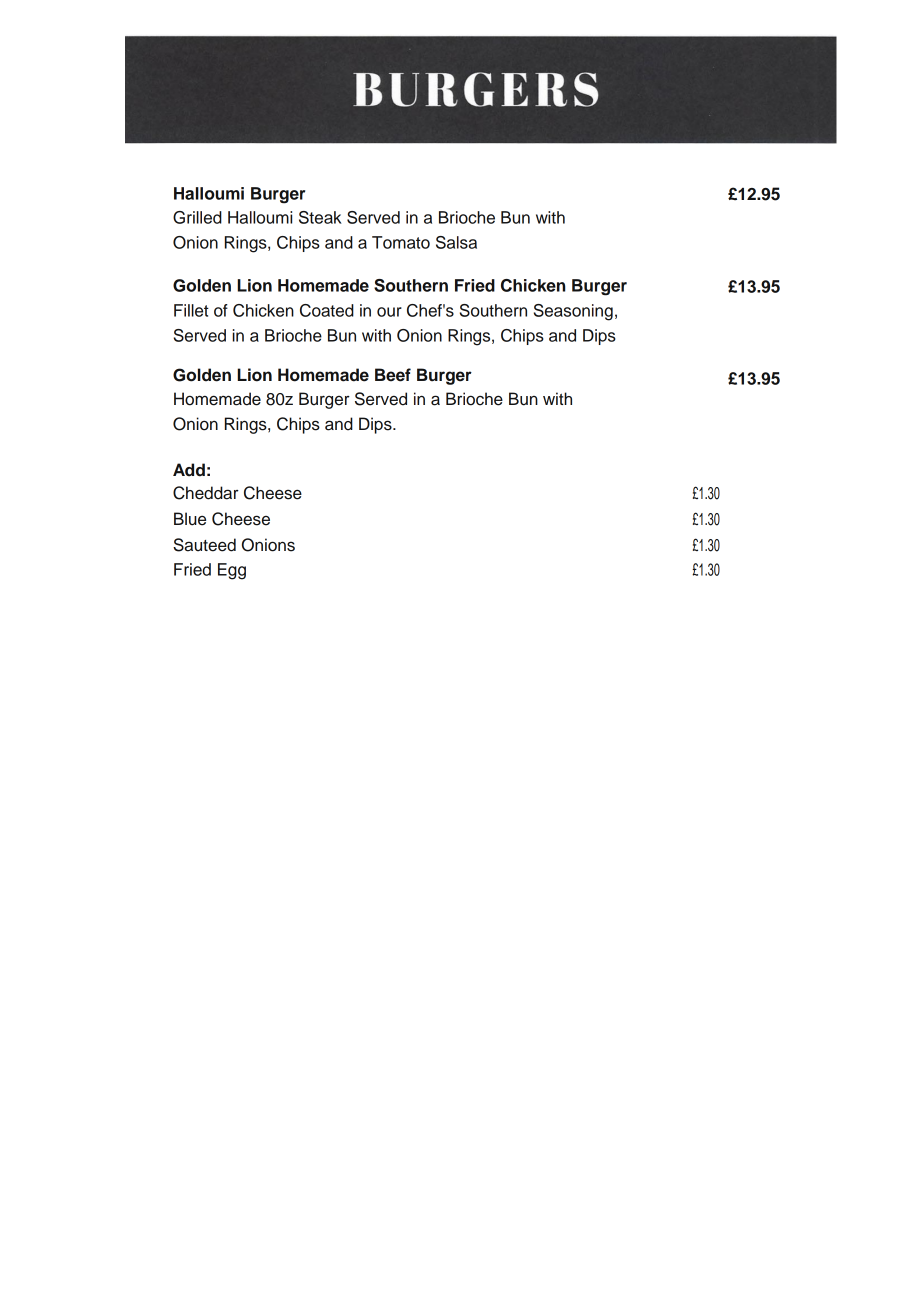  I want to click on Egg, so click(232, 571).
